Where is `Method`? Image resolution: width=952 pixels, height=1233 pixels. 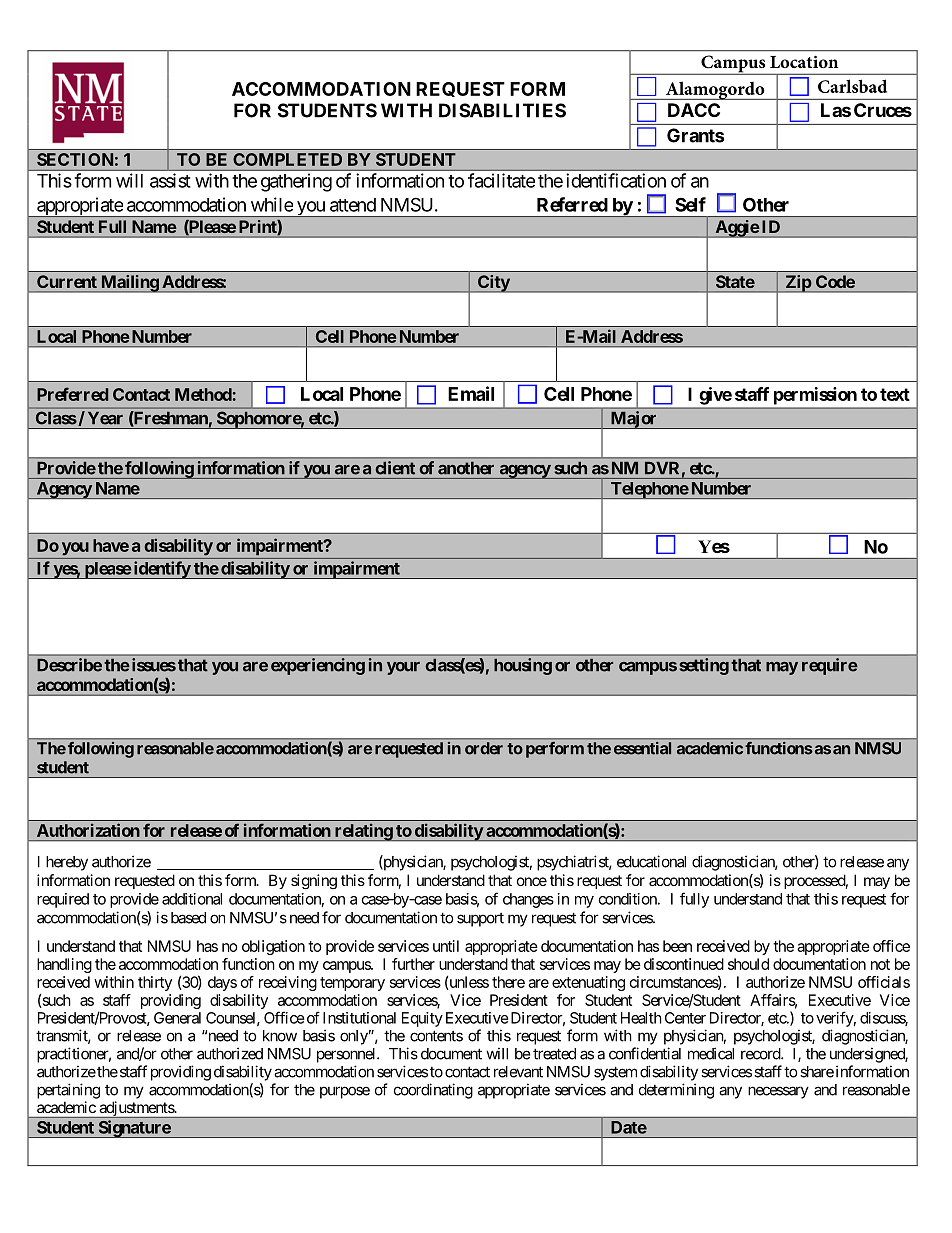 Method is located at coordinates (203, 394).
